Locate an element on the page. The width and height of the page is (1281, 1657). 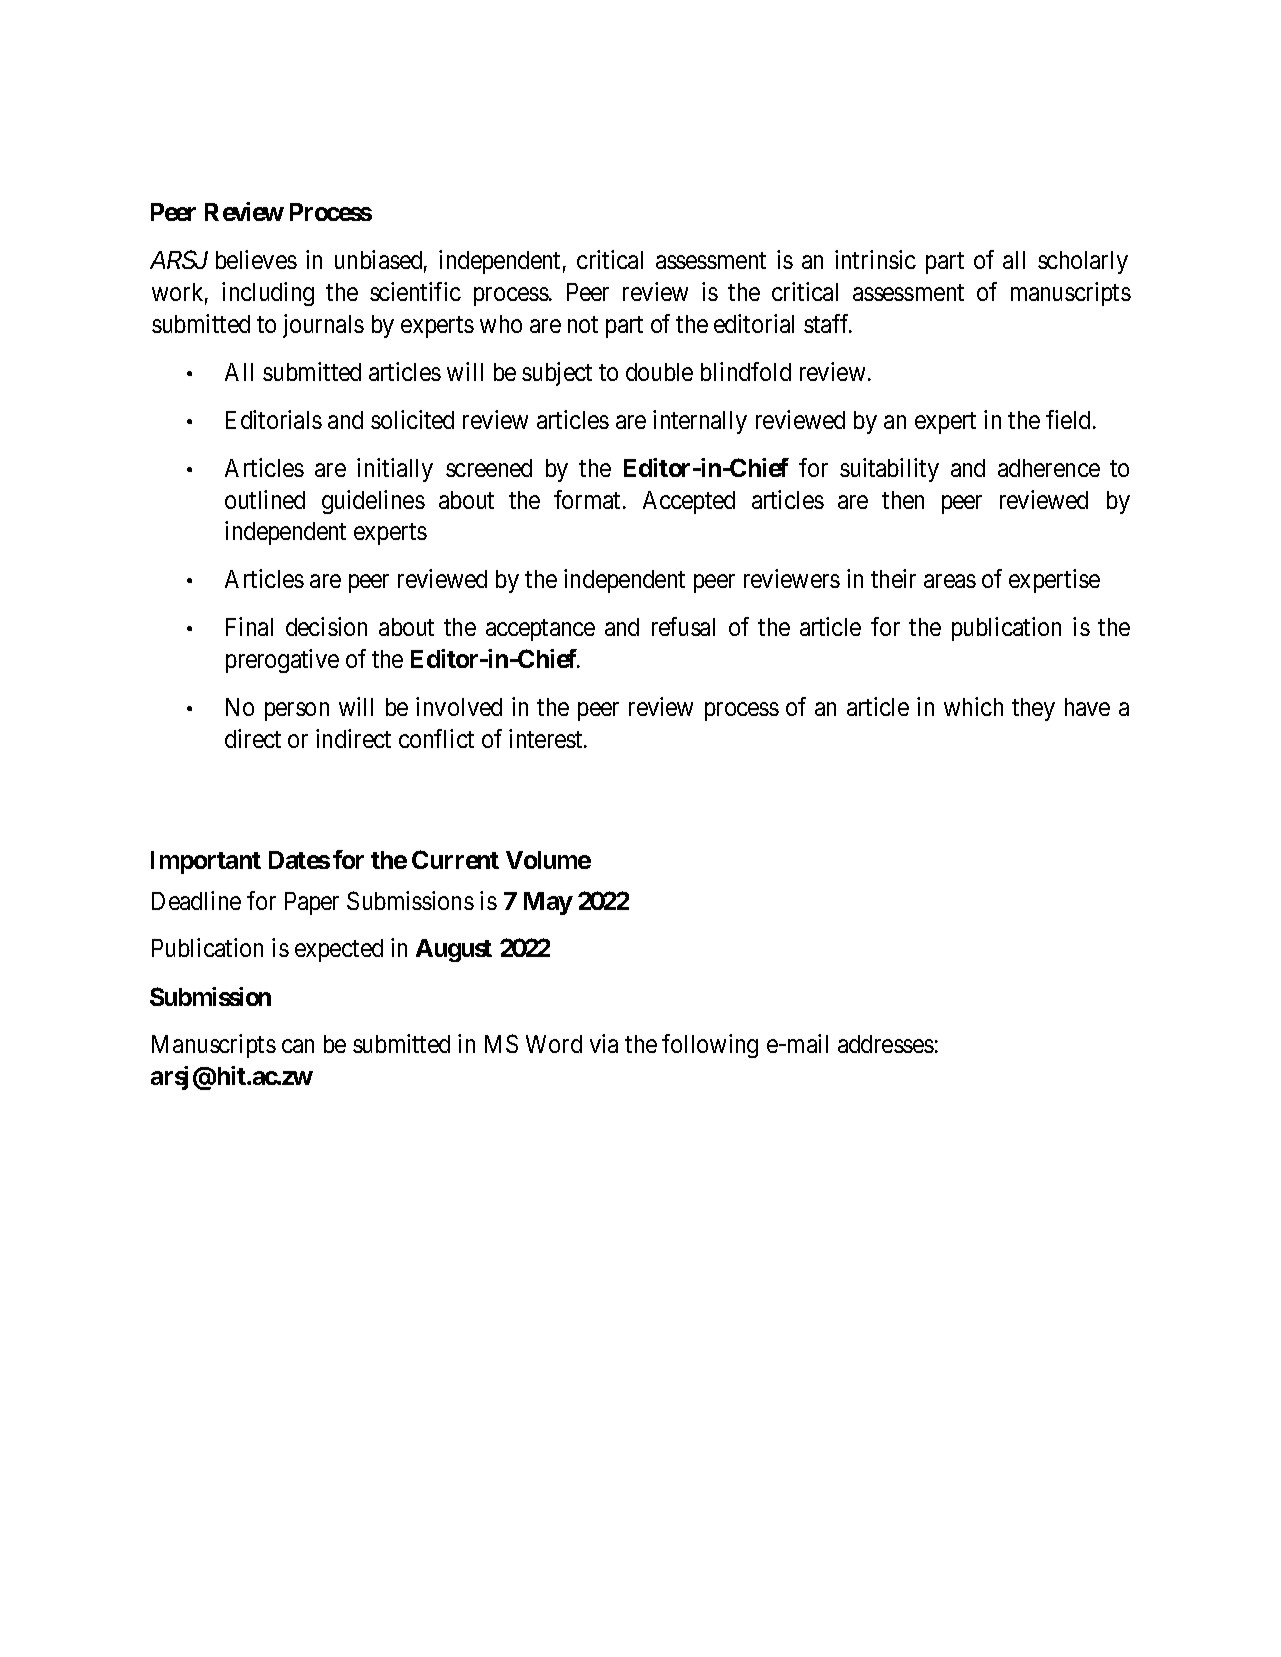
not is located at coordinates (583, 325).
